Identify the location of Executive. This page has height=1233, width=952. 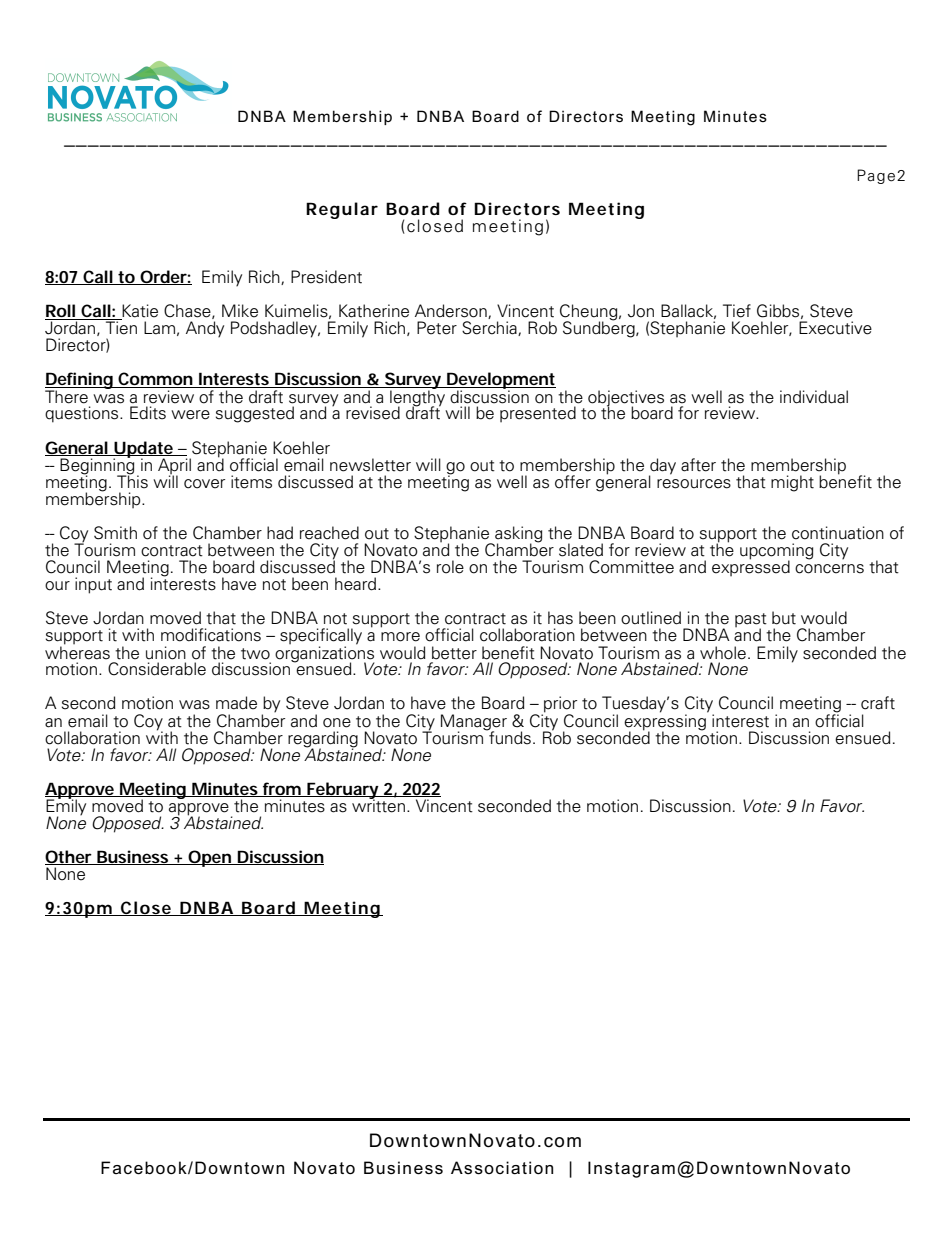
(835, 328).
